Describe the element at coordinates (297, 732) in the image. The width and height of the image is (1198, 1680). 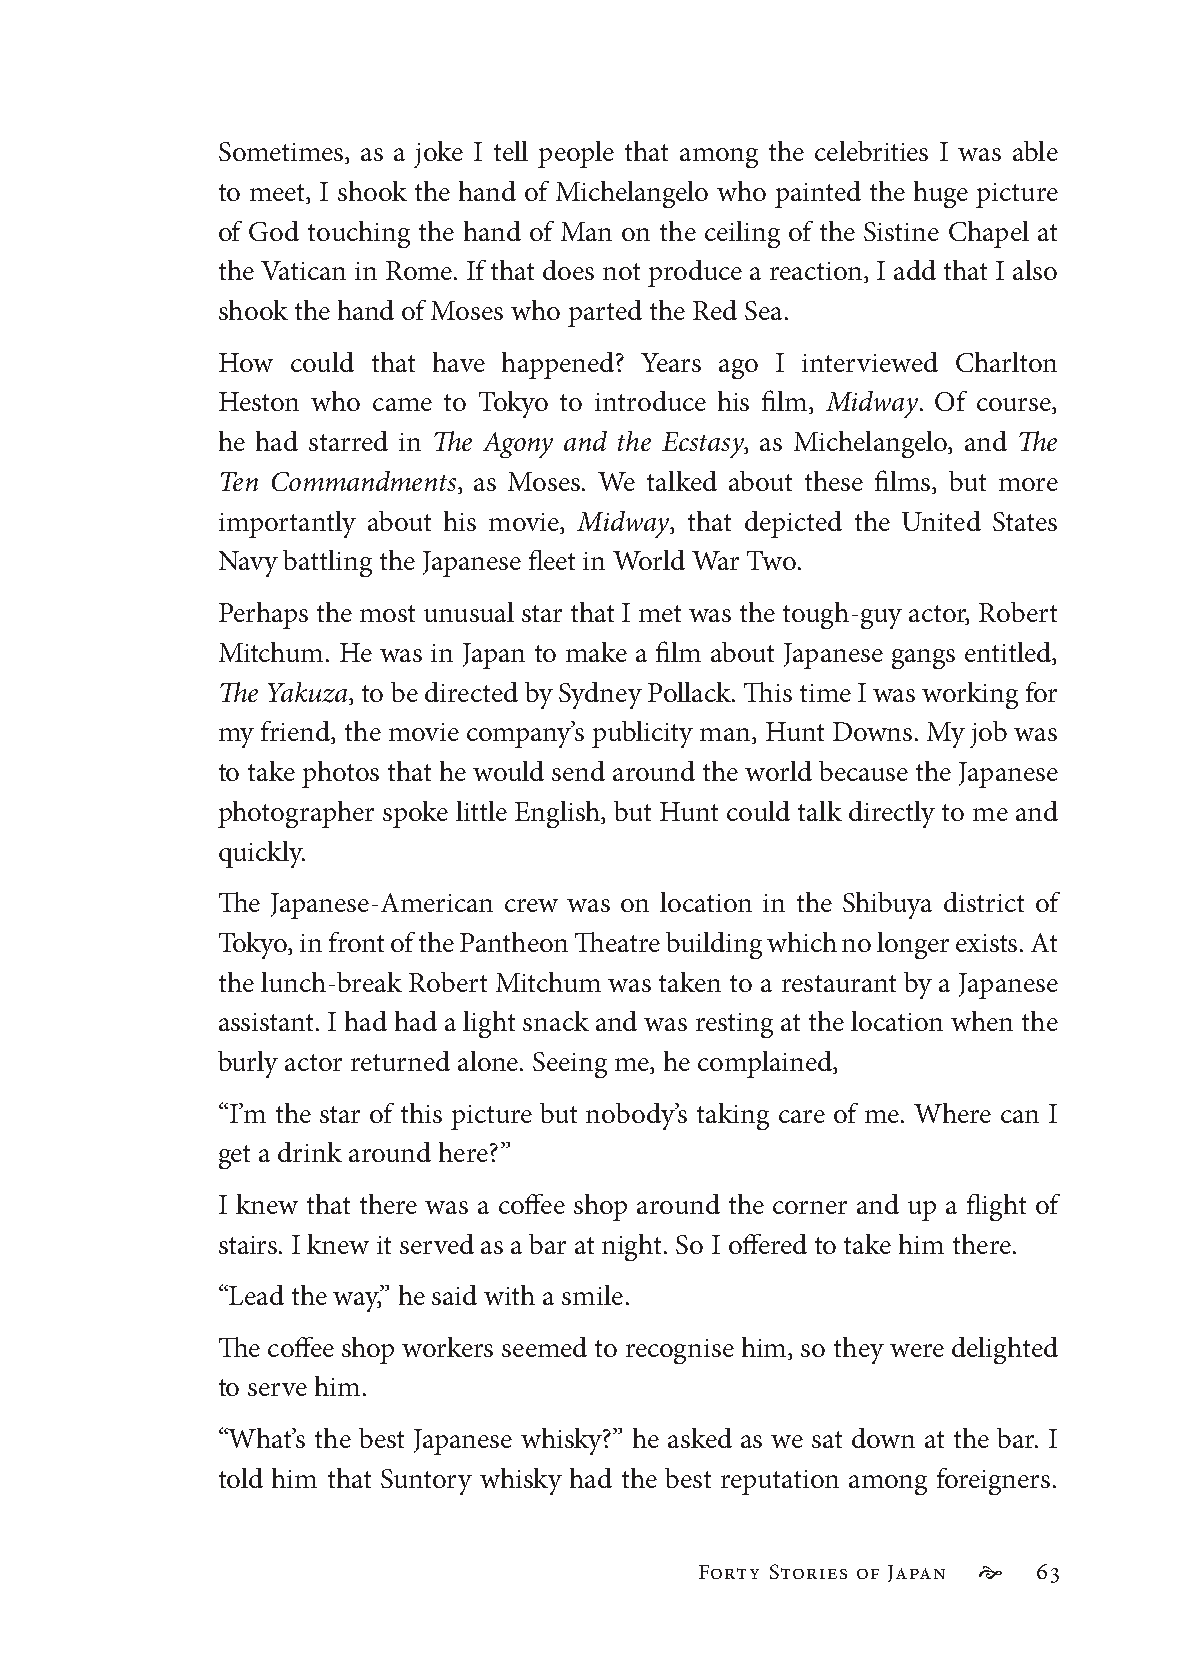
I see `friend` at that location.
